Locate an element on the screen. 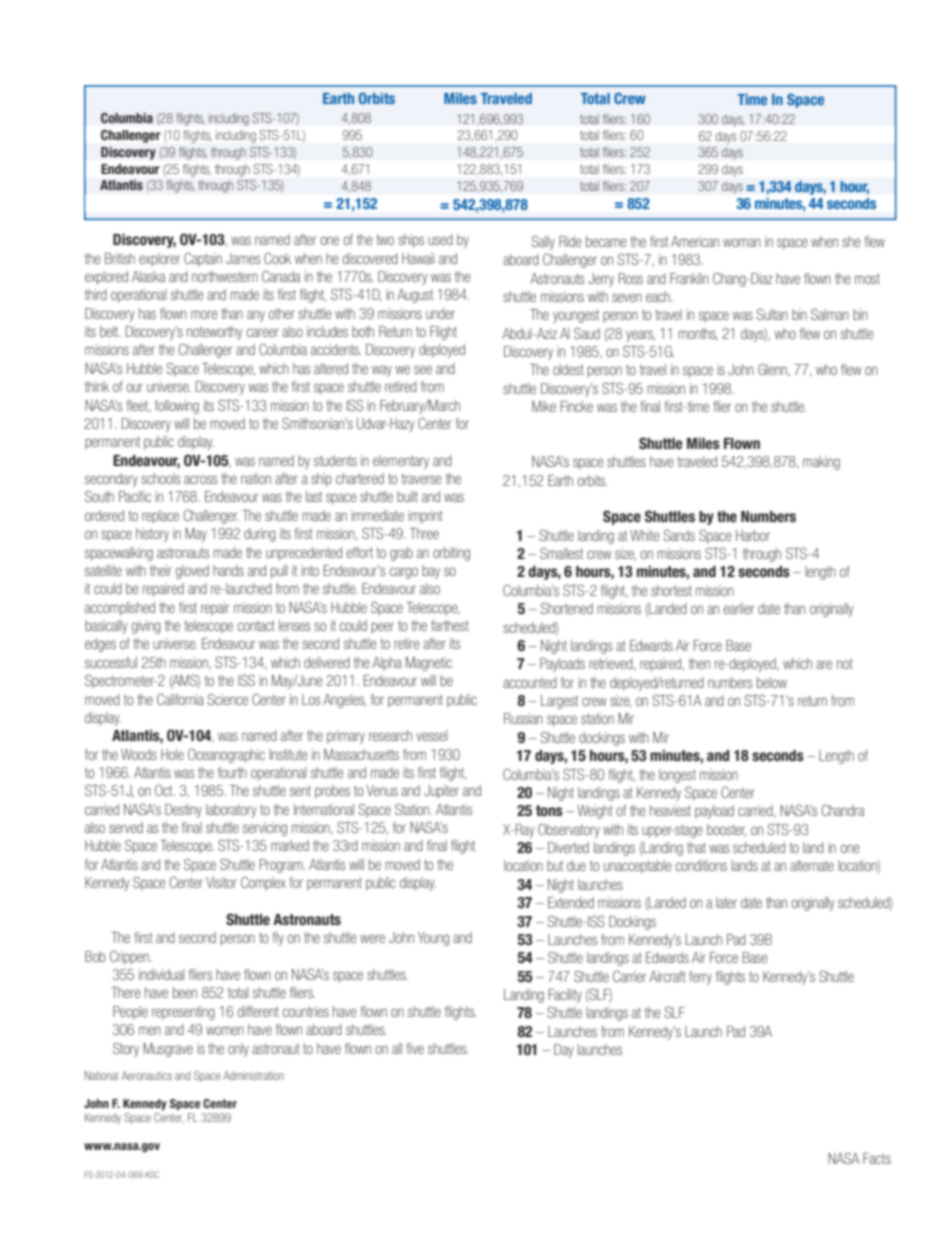 Image resolution: width=952 pixels, height=1233 pixels. Extended is located at coordinates (571, 902).
